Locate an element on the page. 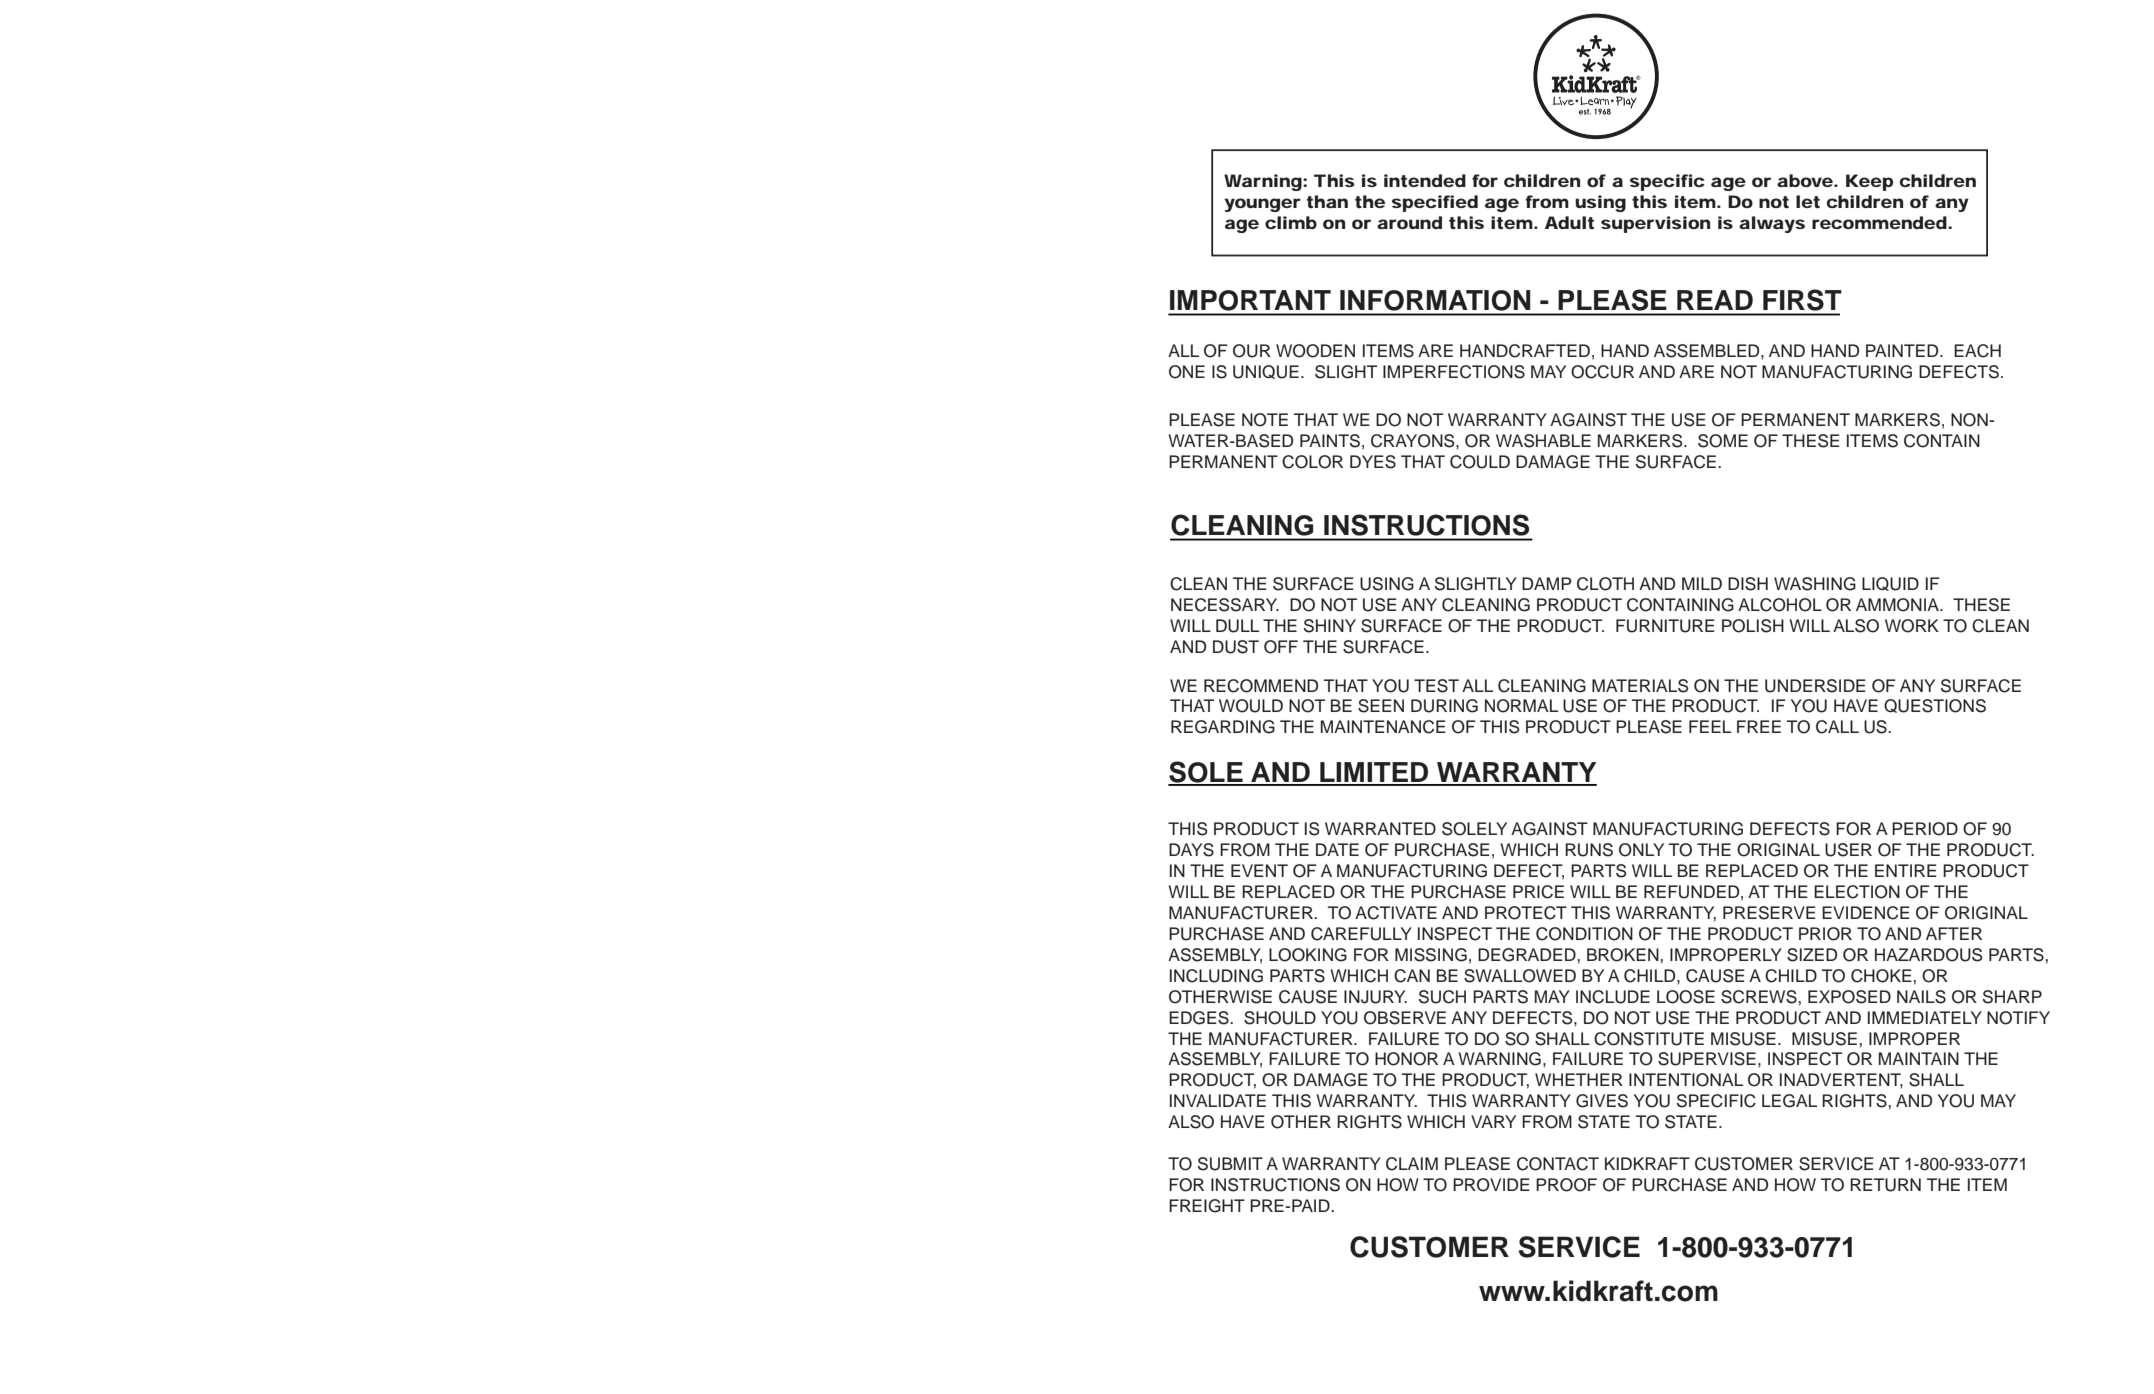  SUBMIT is located at coordinates (1230, 1164).
